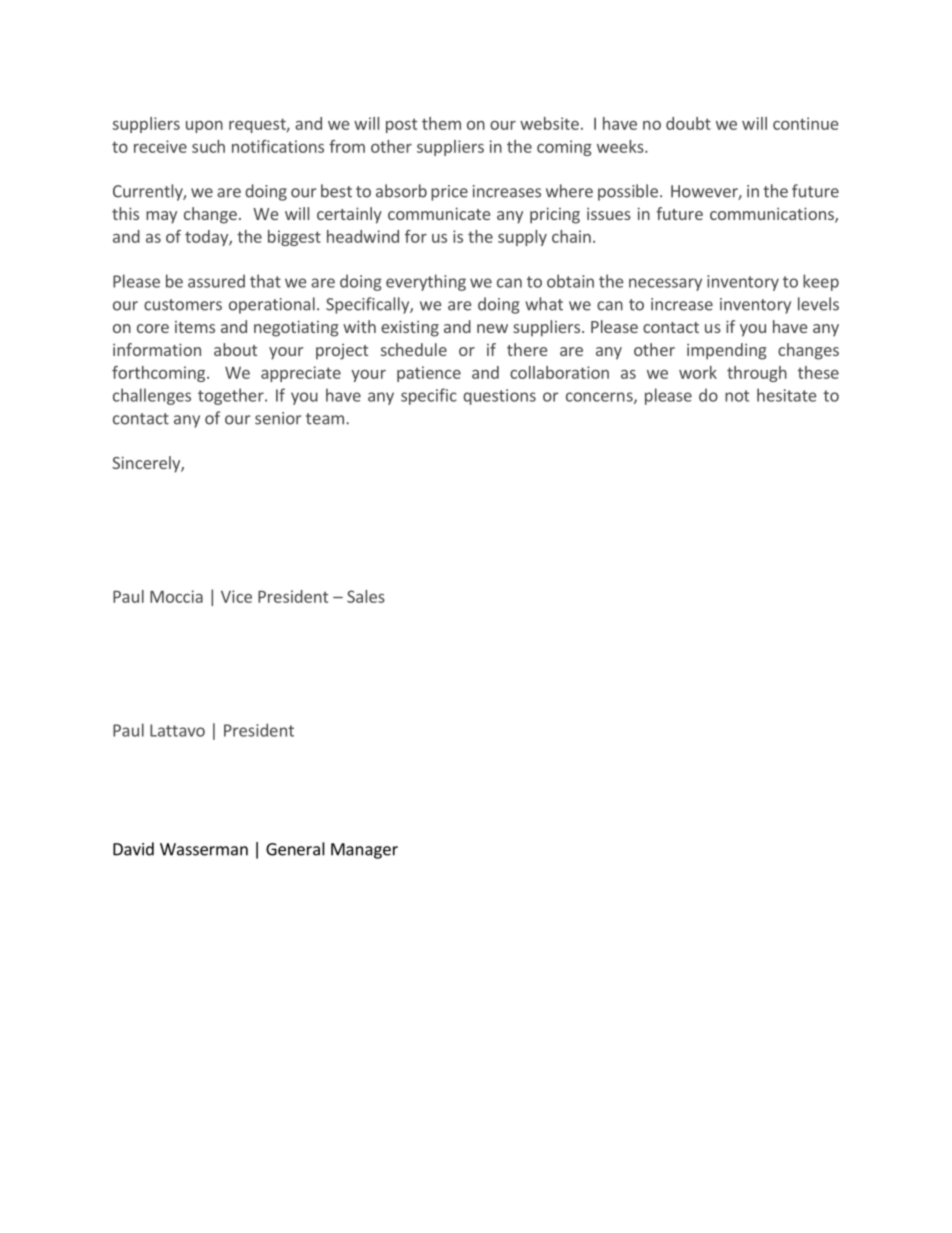 This screenshot has width=952, height=1233. What do you see at coordinates (236, 596) in the screenshot?
I see `Vice` at bounding box center [236, 596].
